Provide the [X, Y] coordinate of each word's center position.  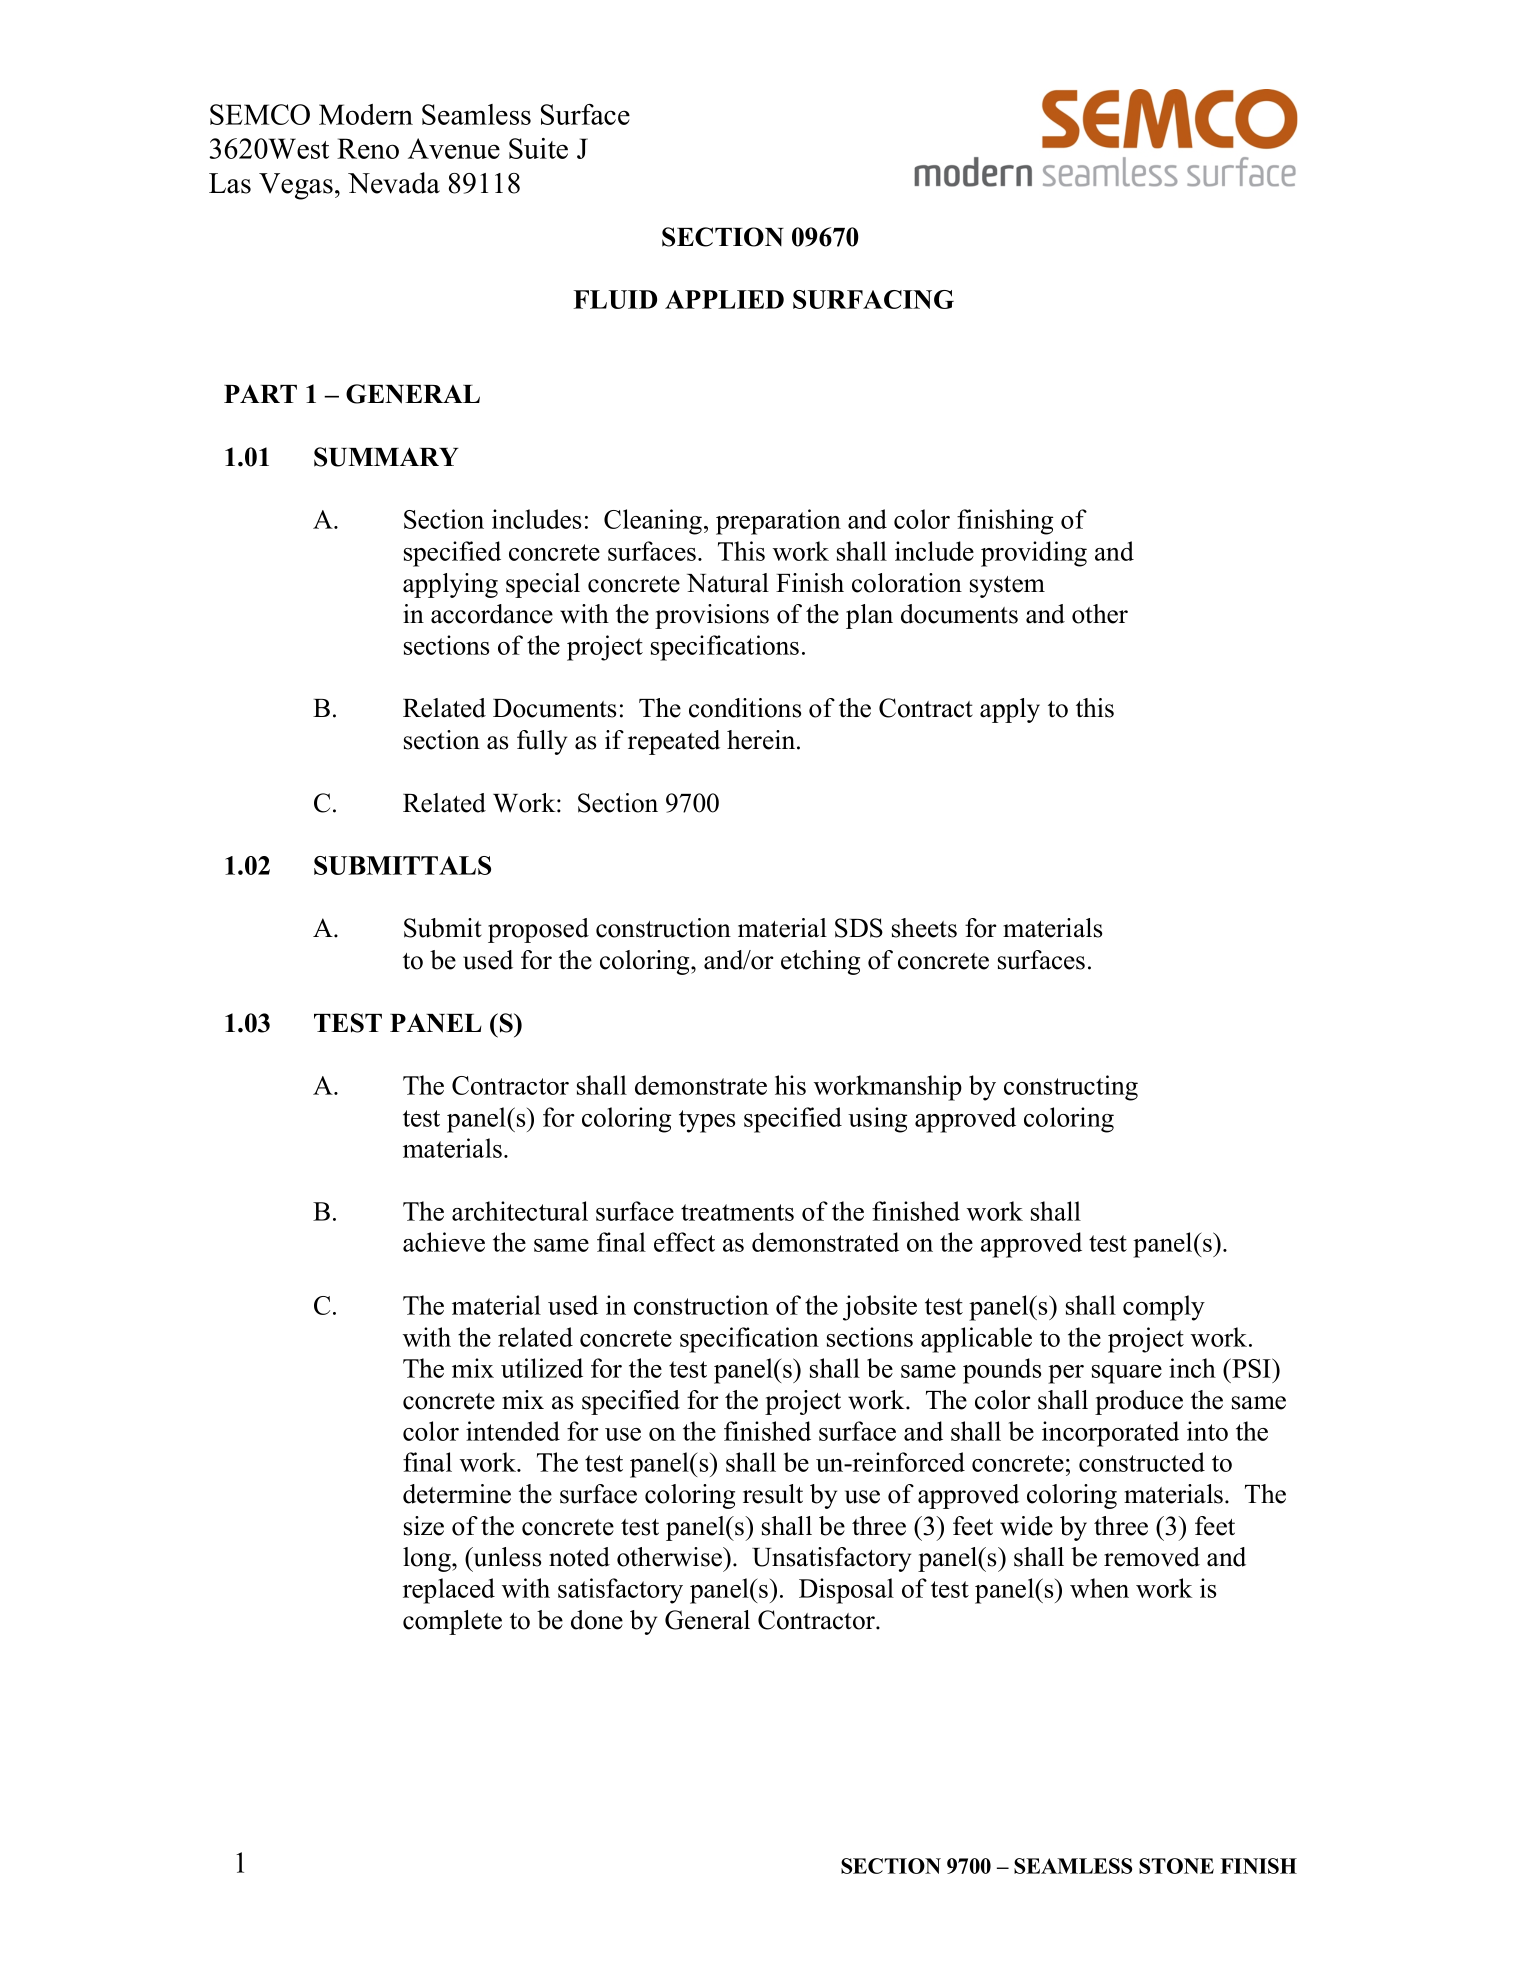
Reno [368, 148]
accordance [492, 614]
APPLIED [724, 299]
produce [1139, 1402]
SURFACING [873, 299]
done [597, 1620]
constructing [1071, 1088]
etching [820, 962]
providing [1034, 554]
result [773, 1494]
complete [452, 1622]
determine [457, 1494]
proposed [538, 930]
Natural [728, 583]
